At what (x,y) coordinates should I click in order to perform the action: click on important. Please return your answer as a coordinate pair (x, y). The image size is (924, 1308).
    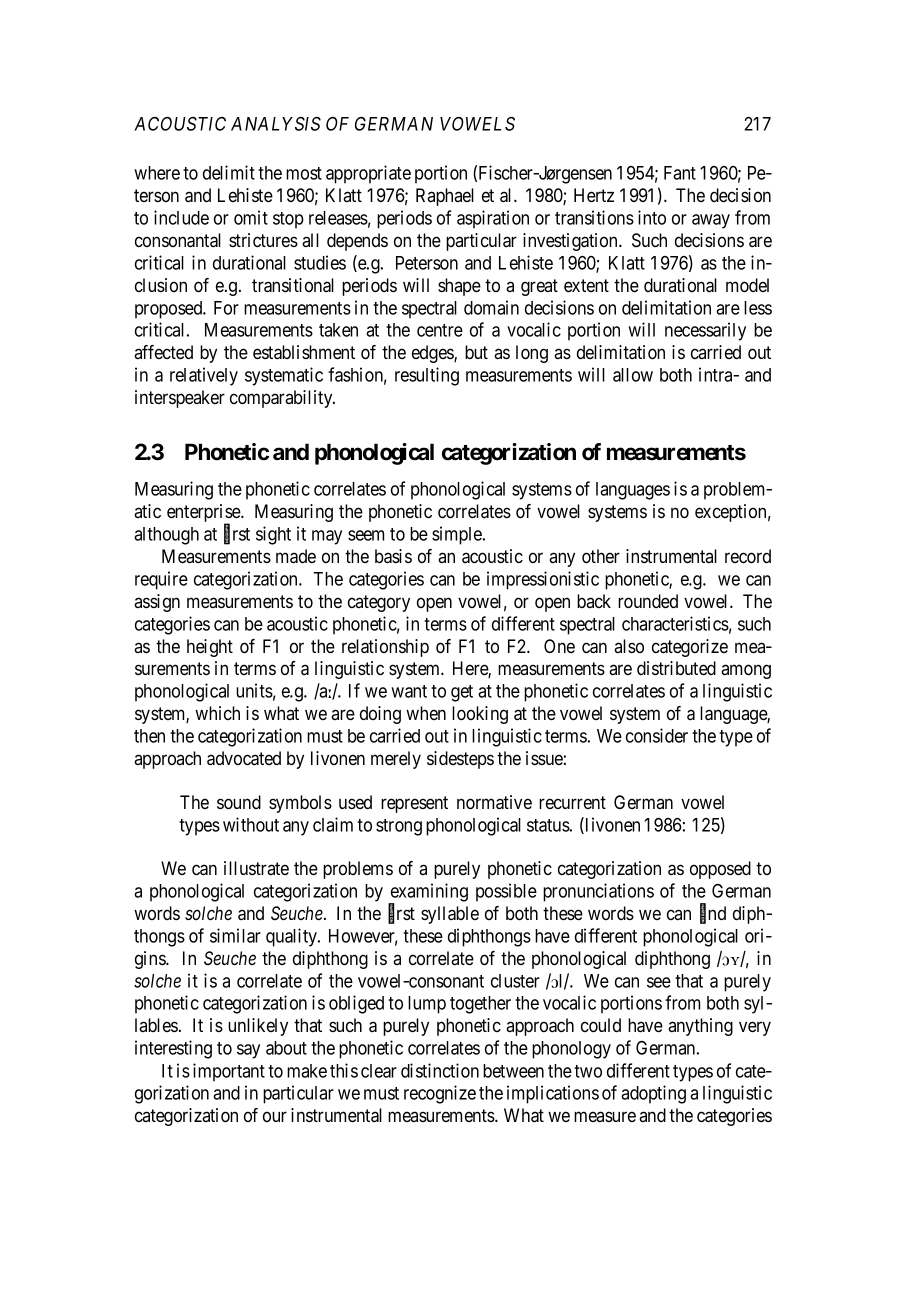
    Looking at the image, I should click on (229, 1072).
